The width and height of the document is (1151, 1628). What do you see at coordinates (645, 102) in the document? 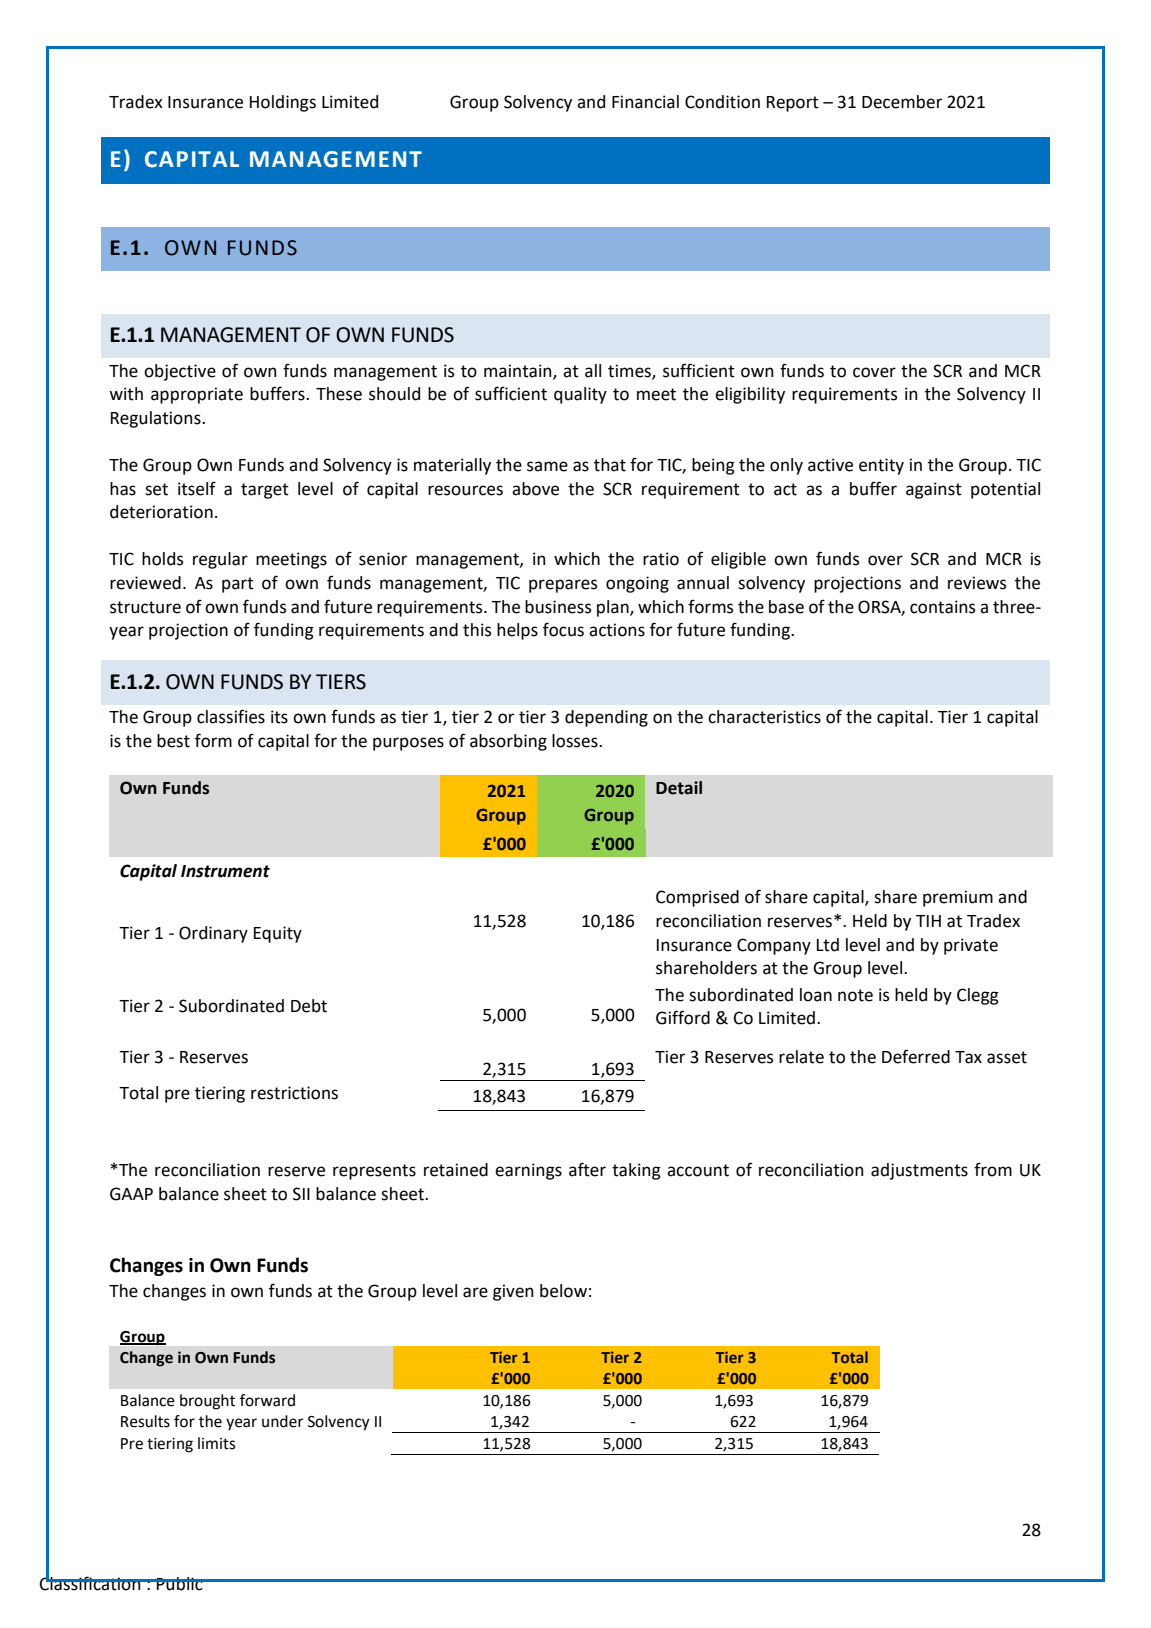
I see `Financial` at bounding box center [645, 102].
